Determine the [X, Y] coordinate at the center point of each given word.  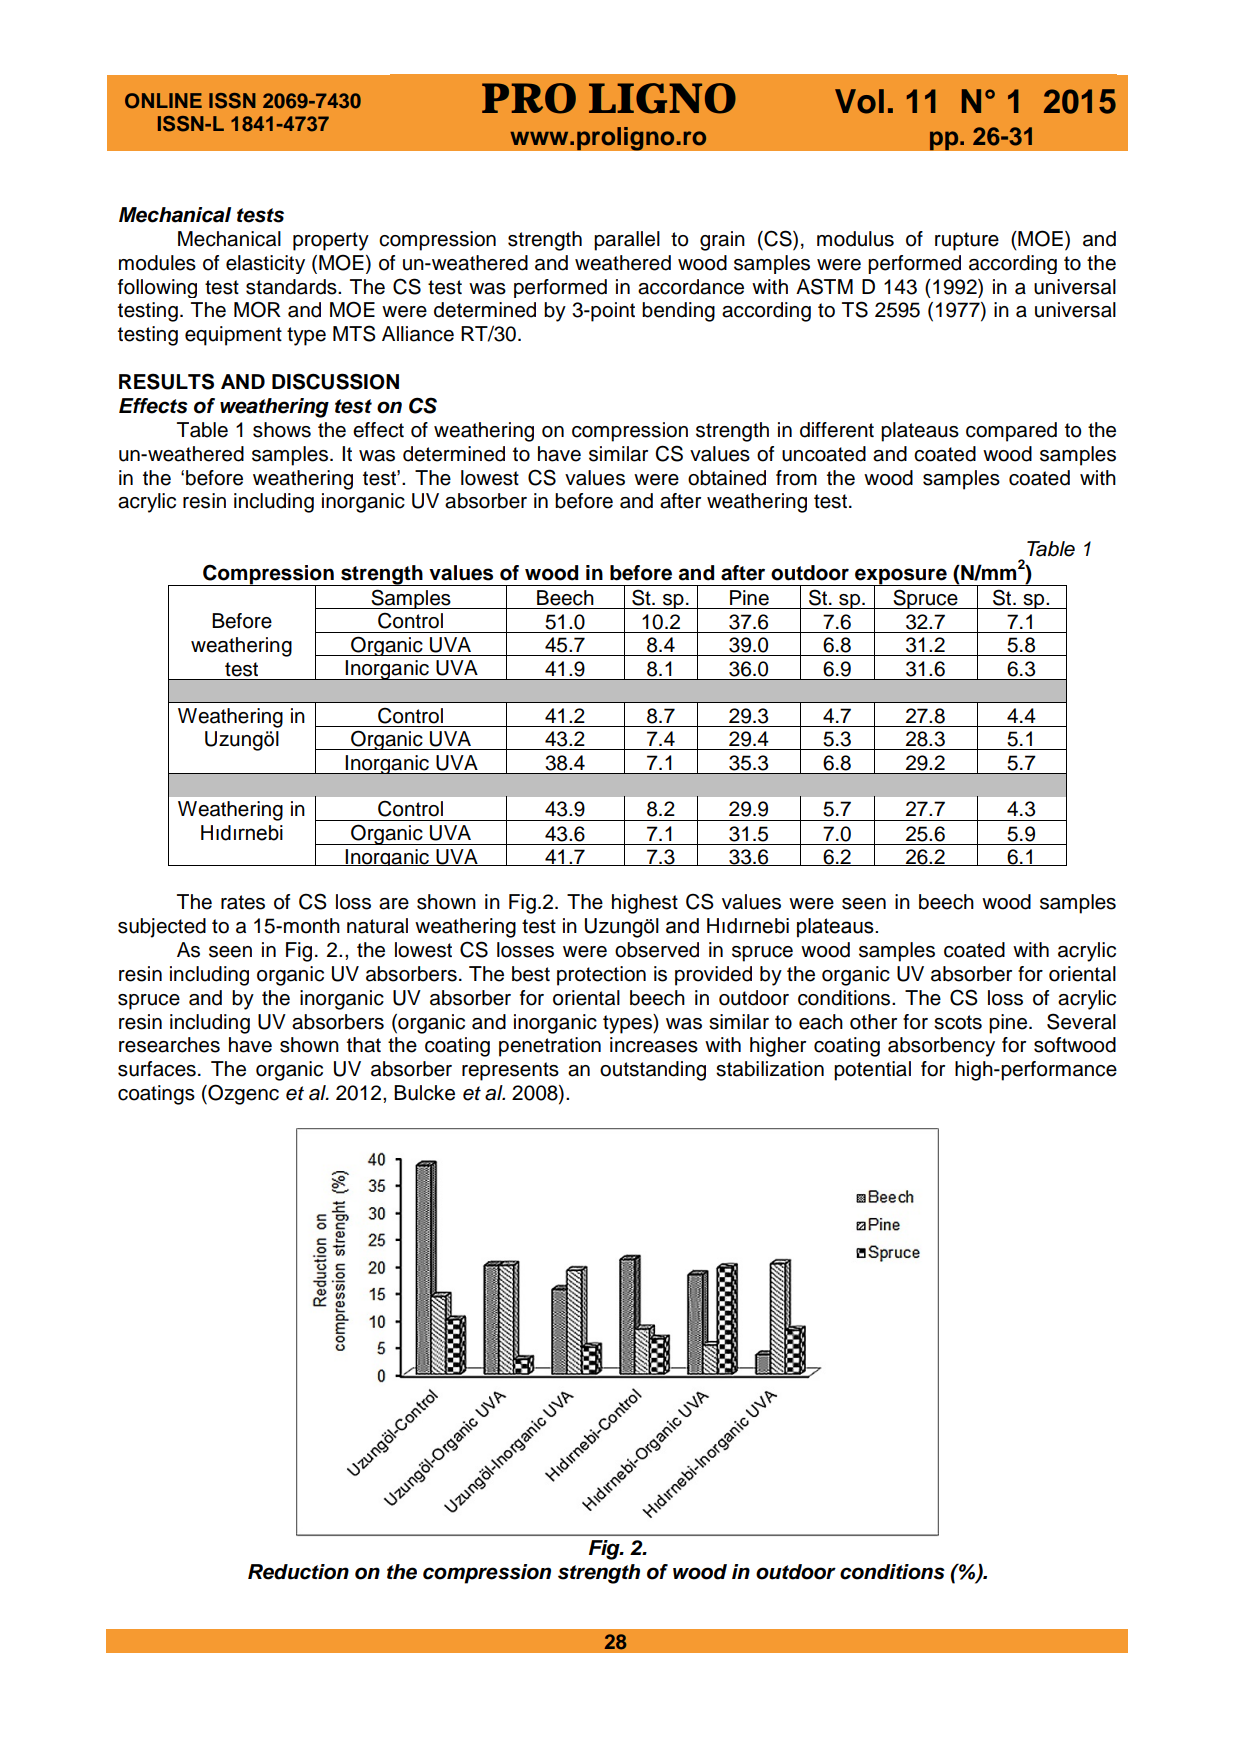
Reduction [298, 1572]
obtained [727, 478]
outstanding [653, 1071]
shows [282, 430]
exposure [901, 577]
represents [510, 1071]
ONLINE [163, 101]
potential [872, 1071]
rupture [967, 241]
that [364, 1045]
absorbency [941, 1047]
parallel [627, 241]
